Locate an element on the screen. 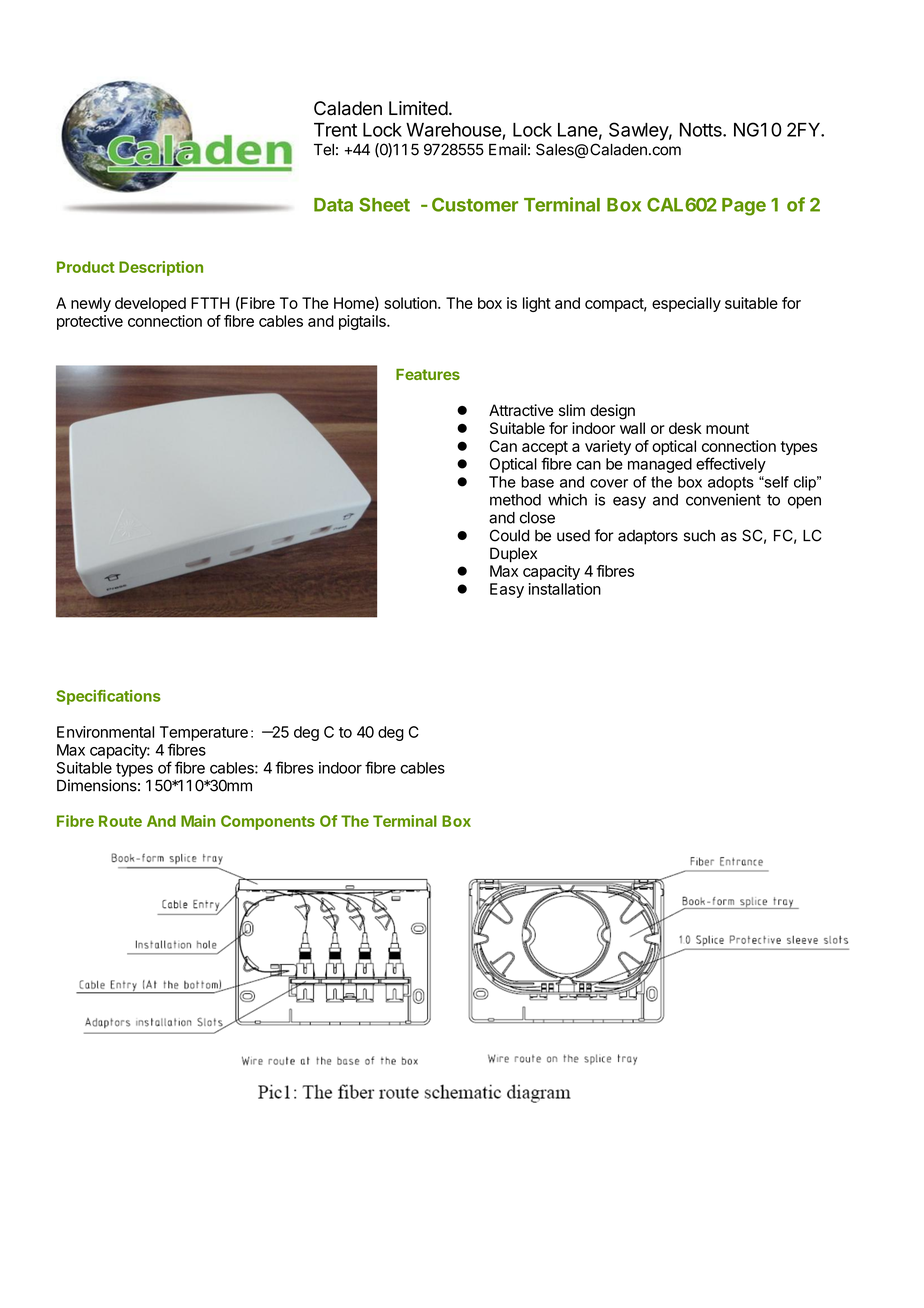  Tel is located at coordinates (324, 150).
